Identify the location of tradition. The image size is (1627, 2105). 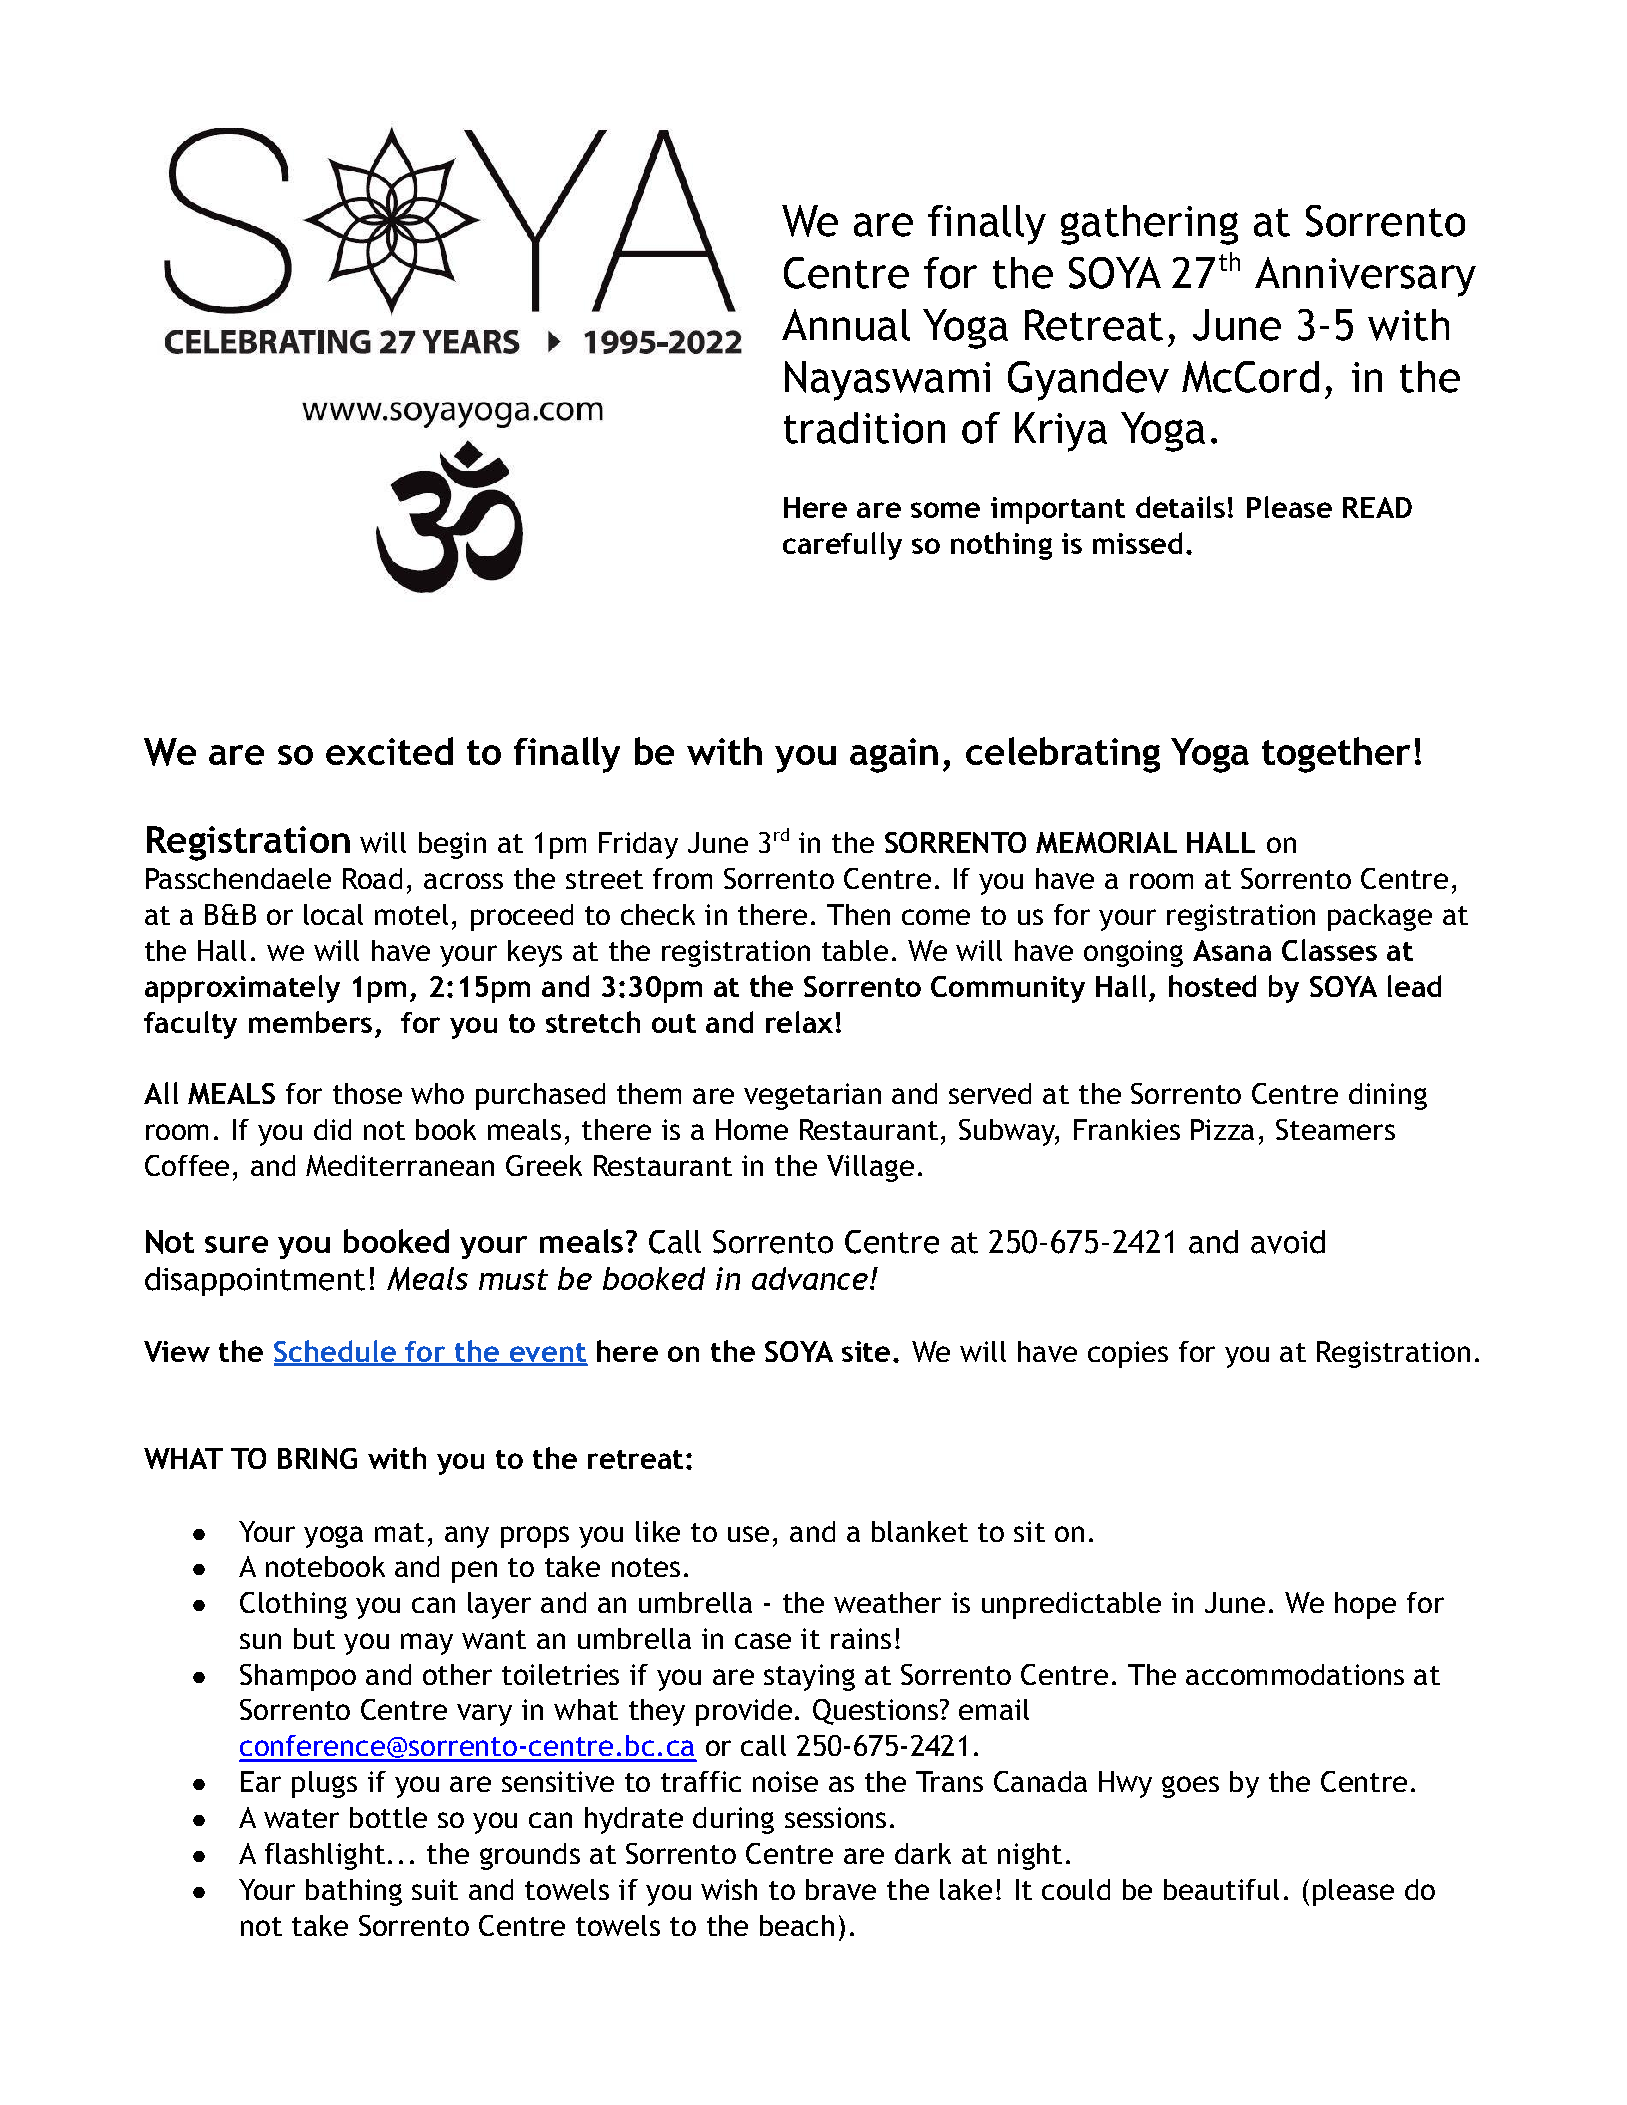
(864, 428).
